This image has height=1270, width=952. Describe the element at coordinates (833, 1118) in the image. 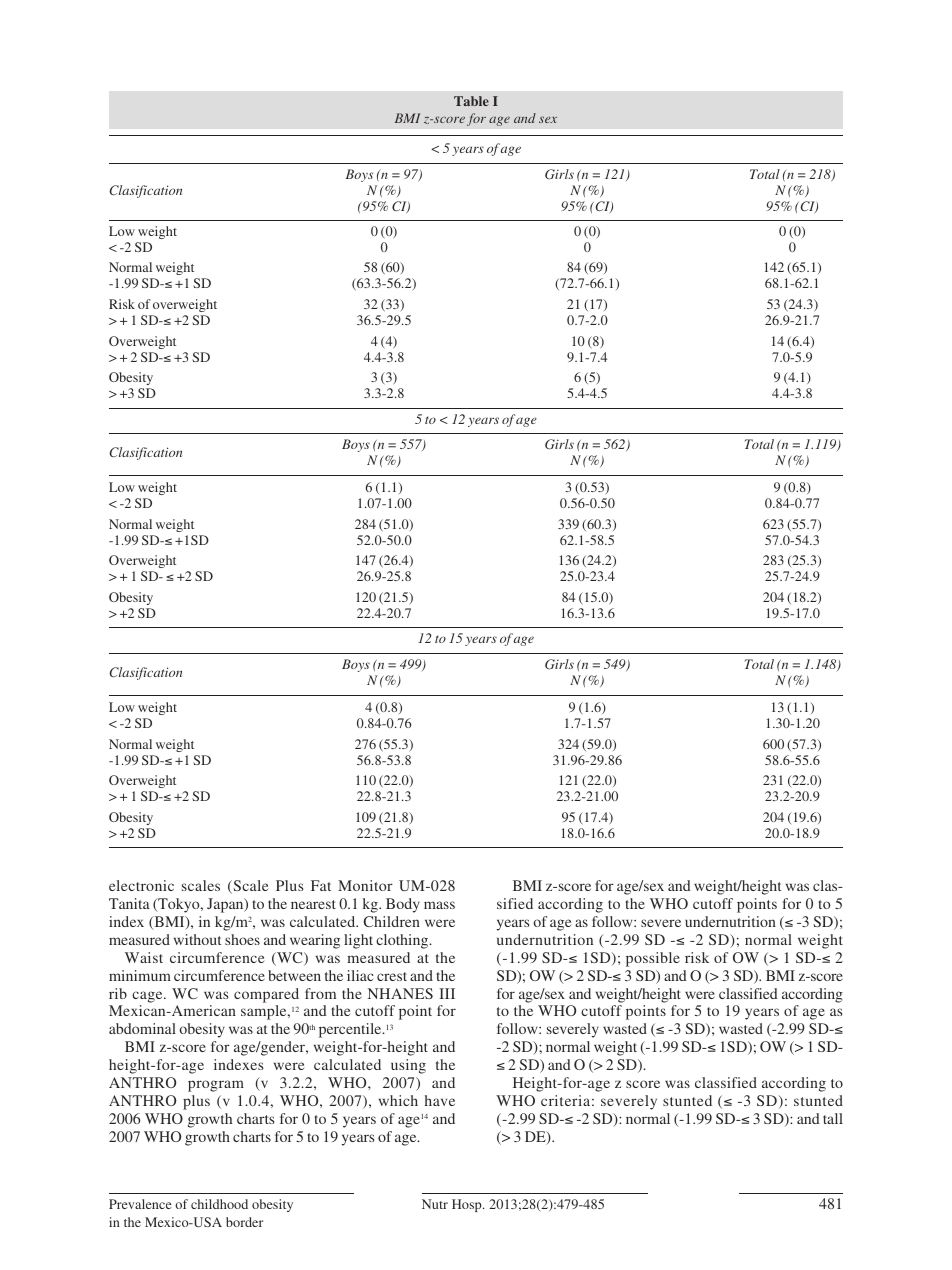

I see `tall` at that location.
